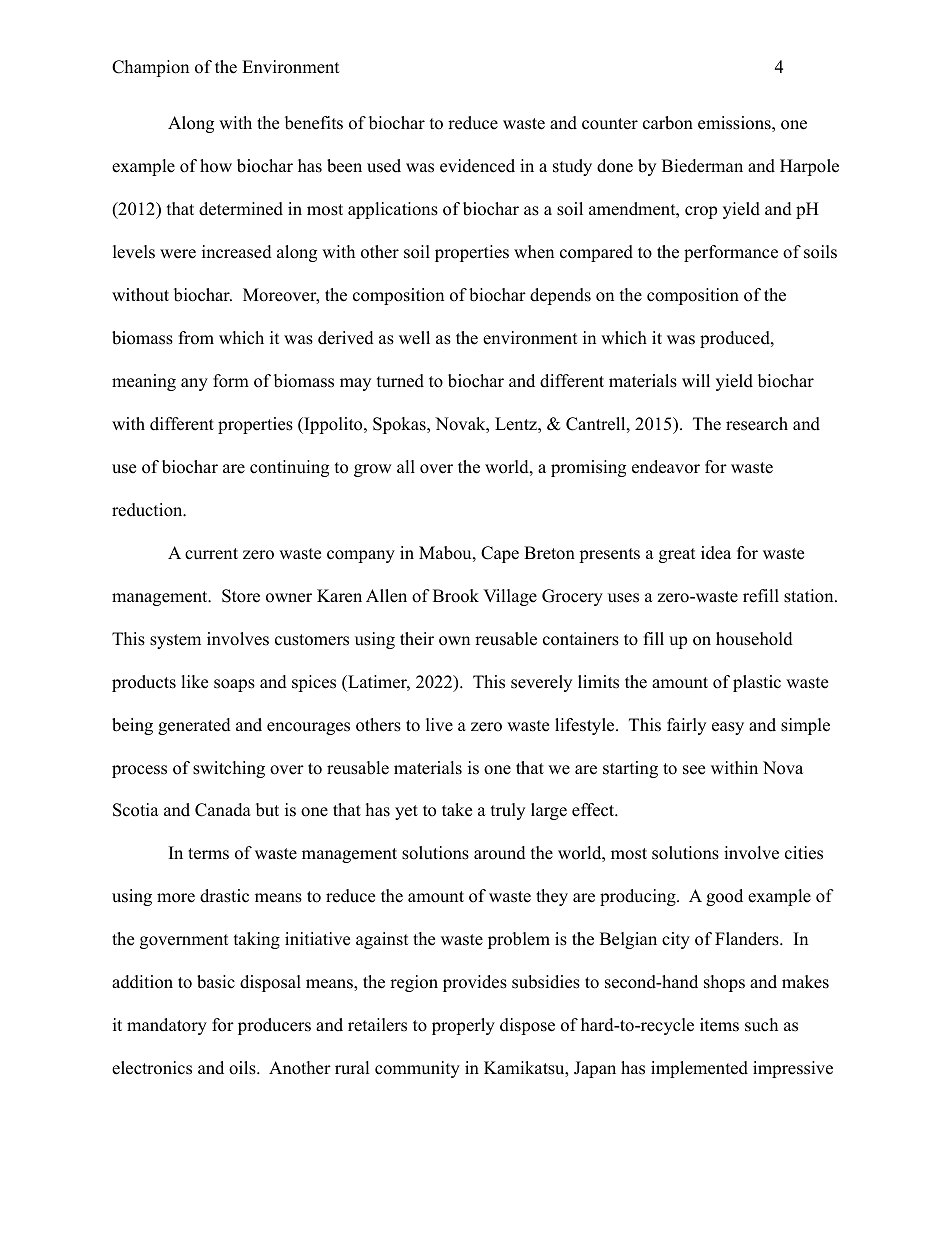  Describe the element at coordinates (477, 166) in the page. I see `evidenced` at that location.
